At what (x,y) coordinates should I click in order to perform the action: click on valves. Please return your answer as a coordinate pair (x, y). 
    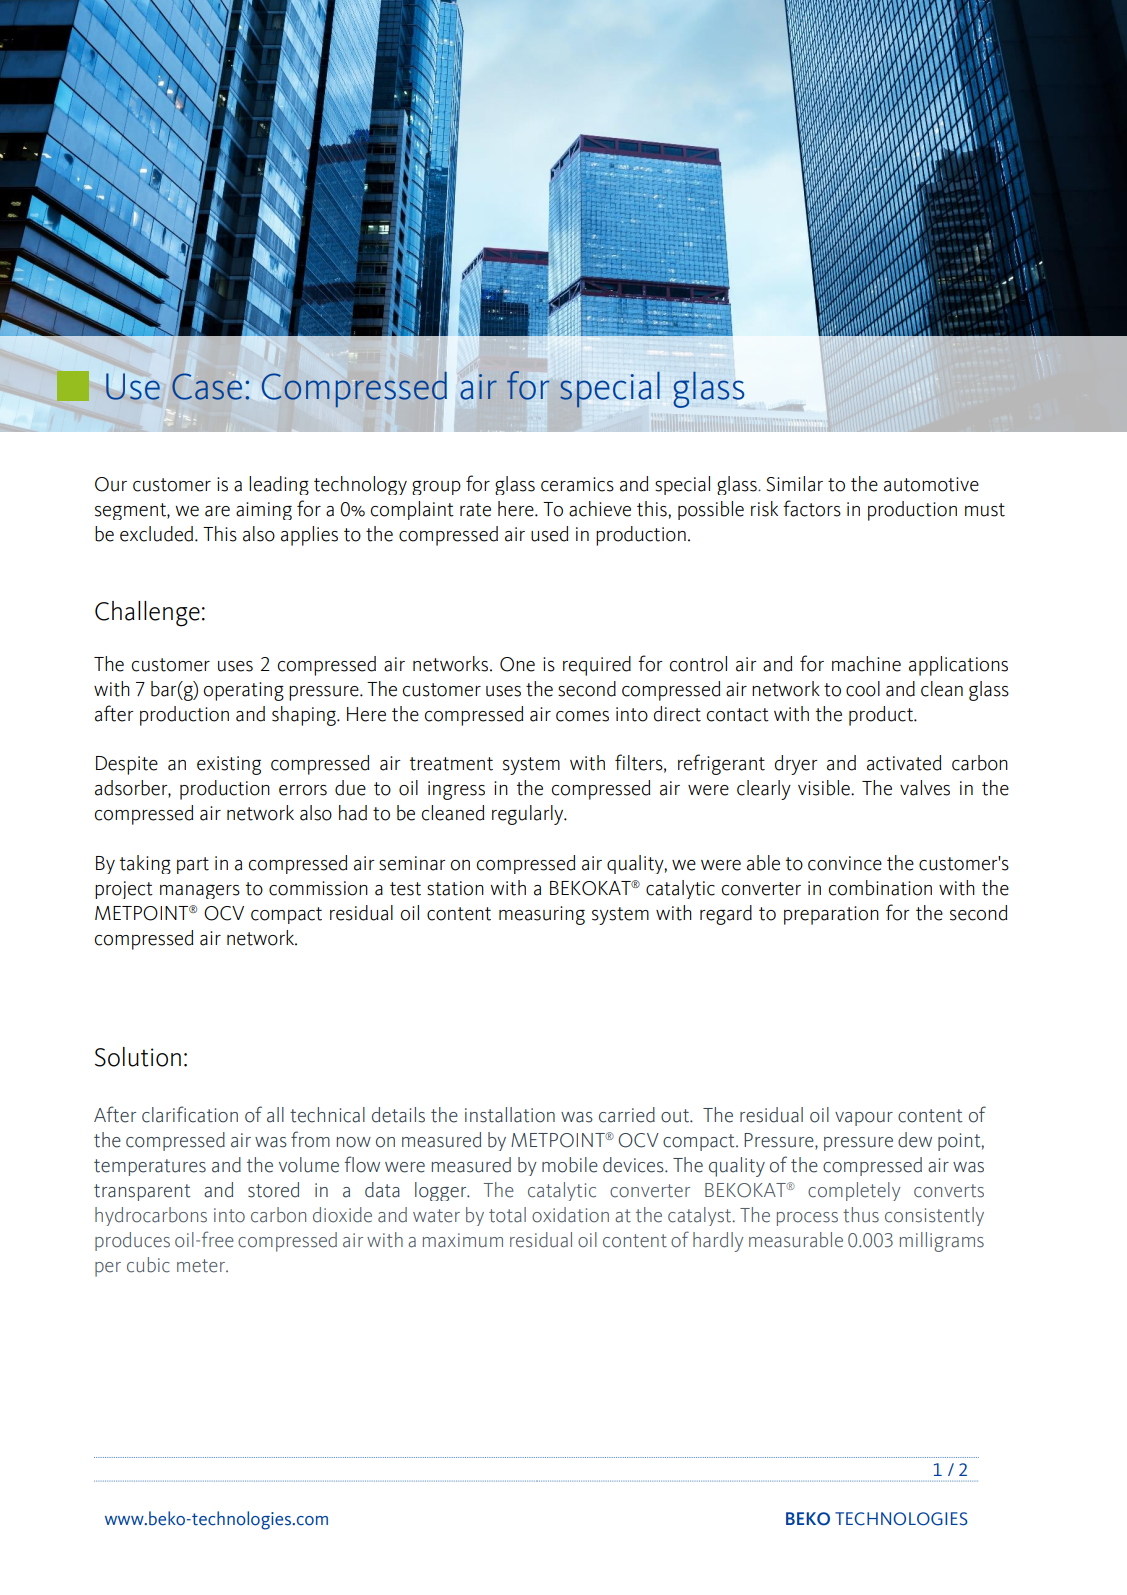
    Looking at the image, I should click on (925, 788).
